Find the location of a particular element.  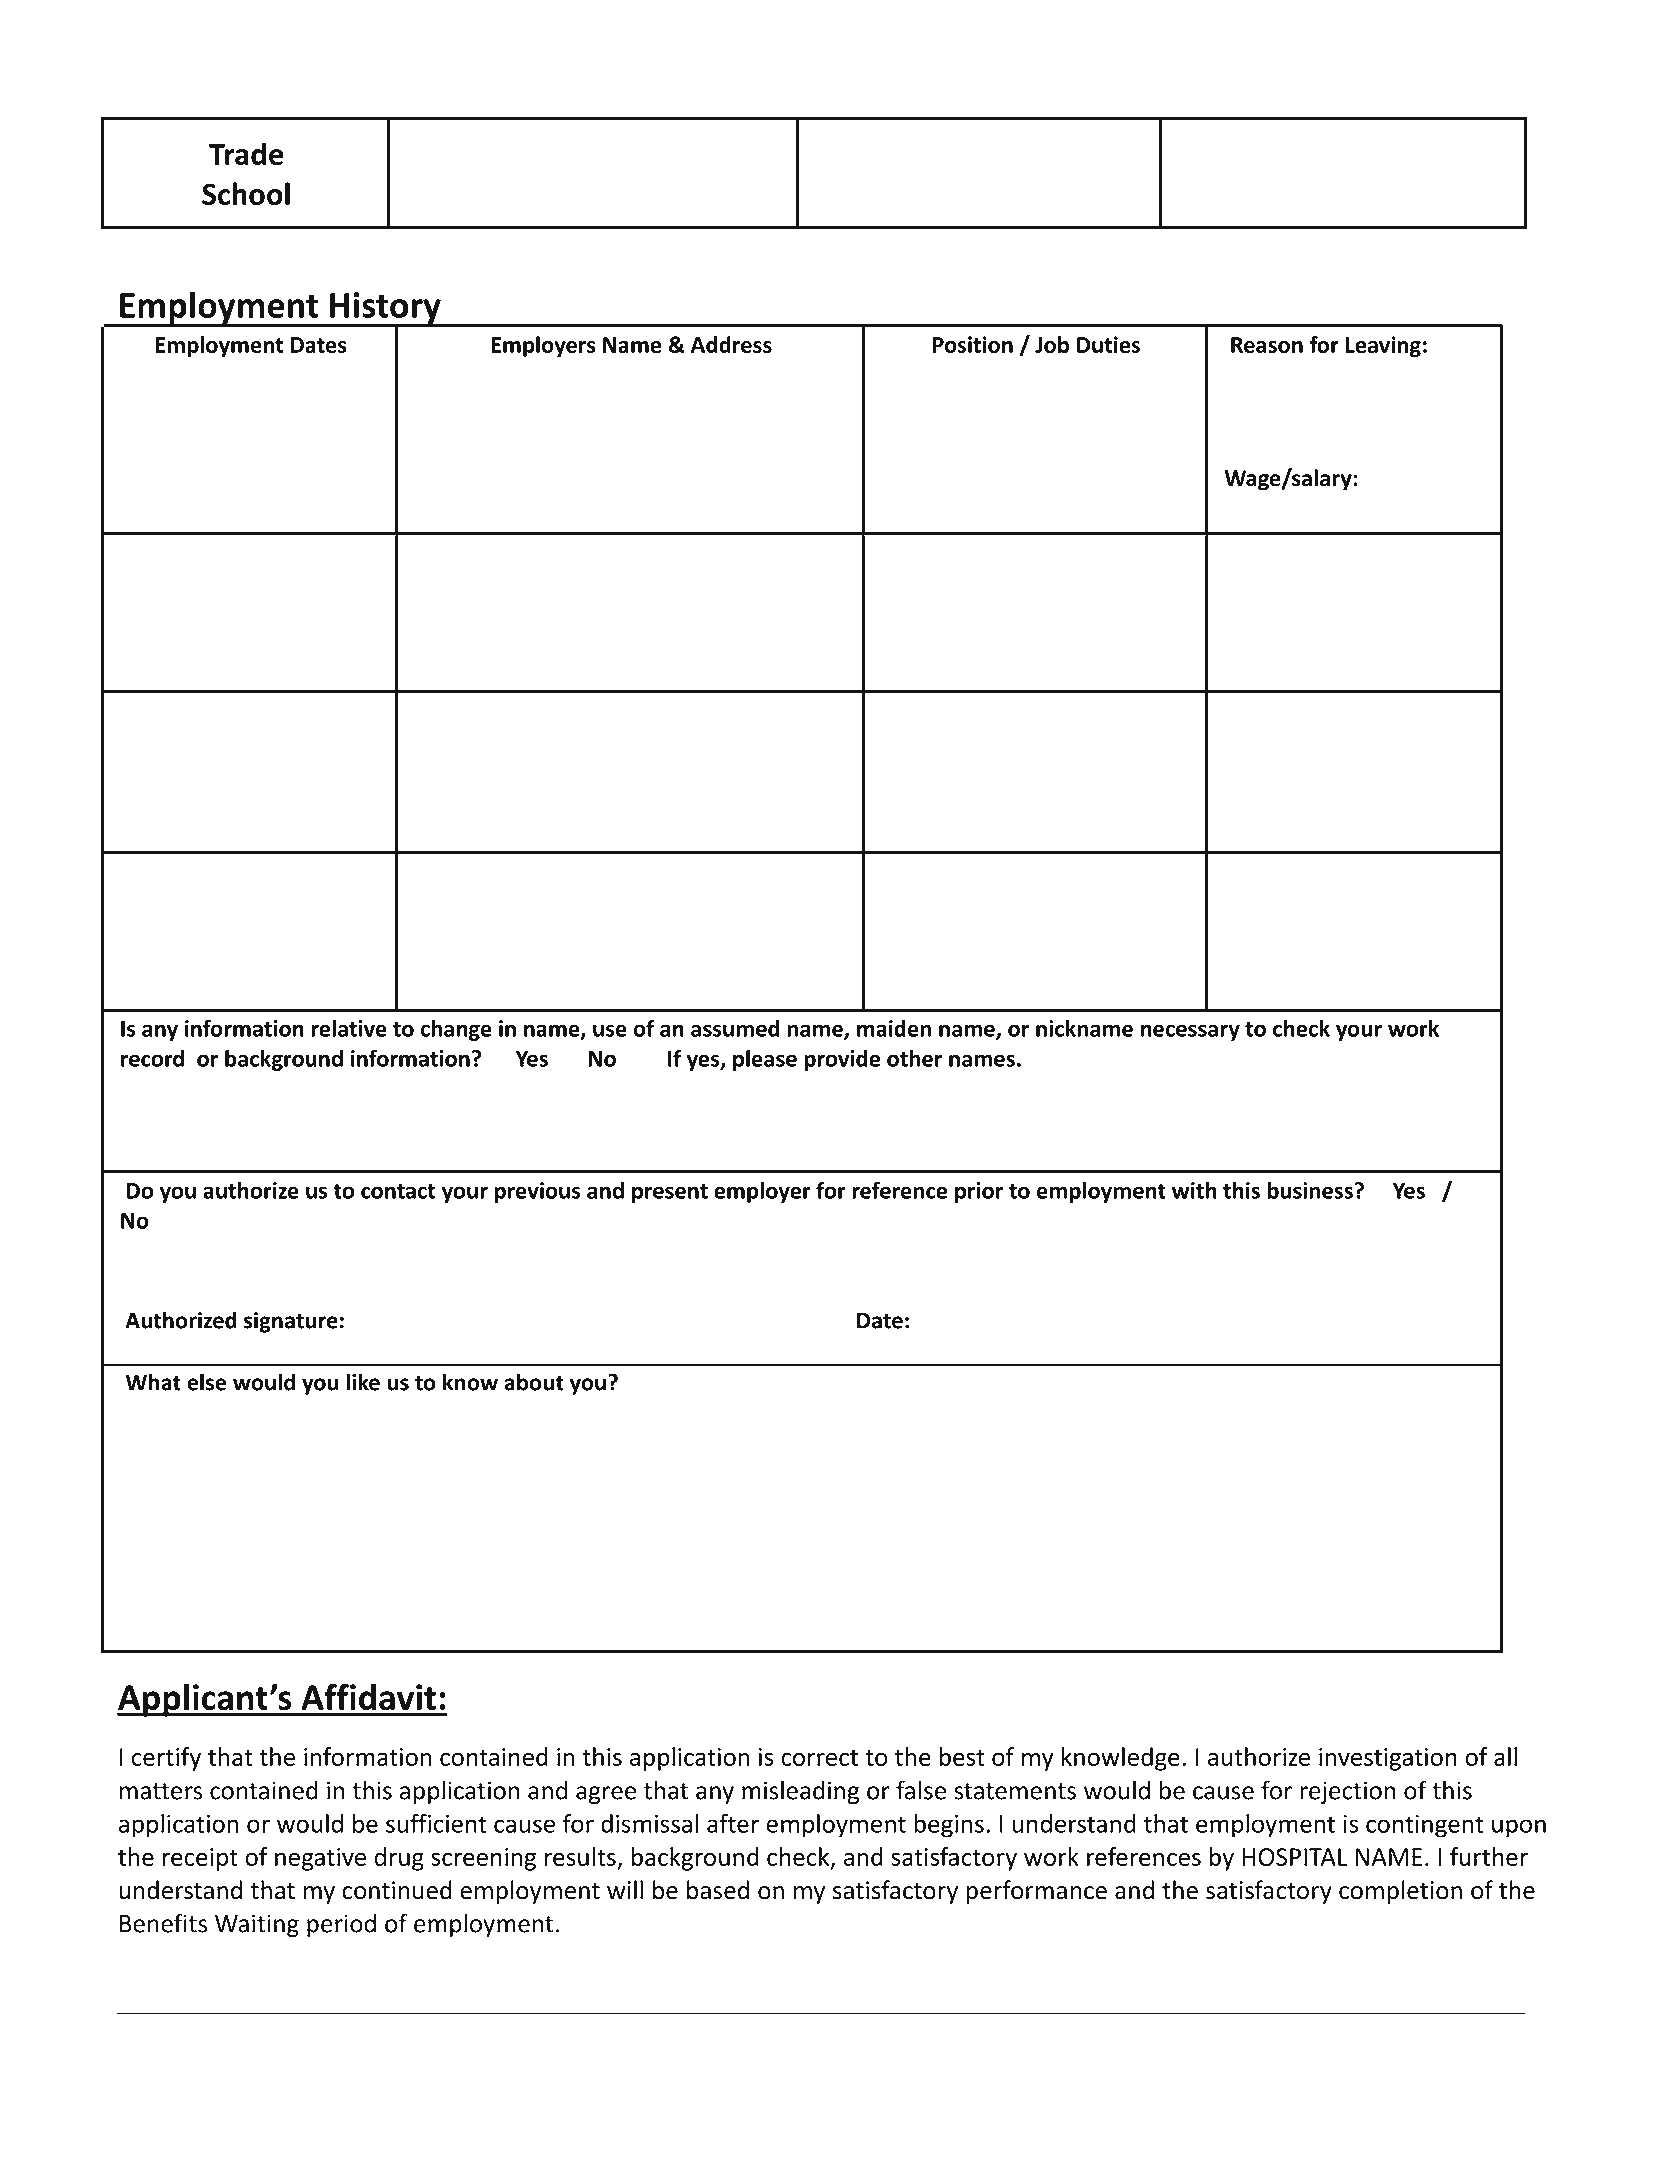

negative is located at coordinates (320, 1859).
